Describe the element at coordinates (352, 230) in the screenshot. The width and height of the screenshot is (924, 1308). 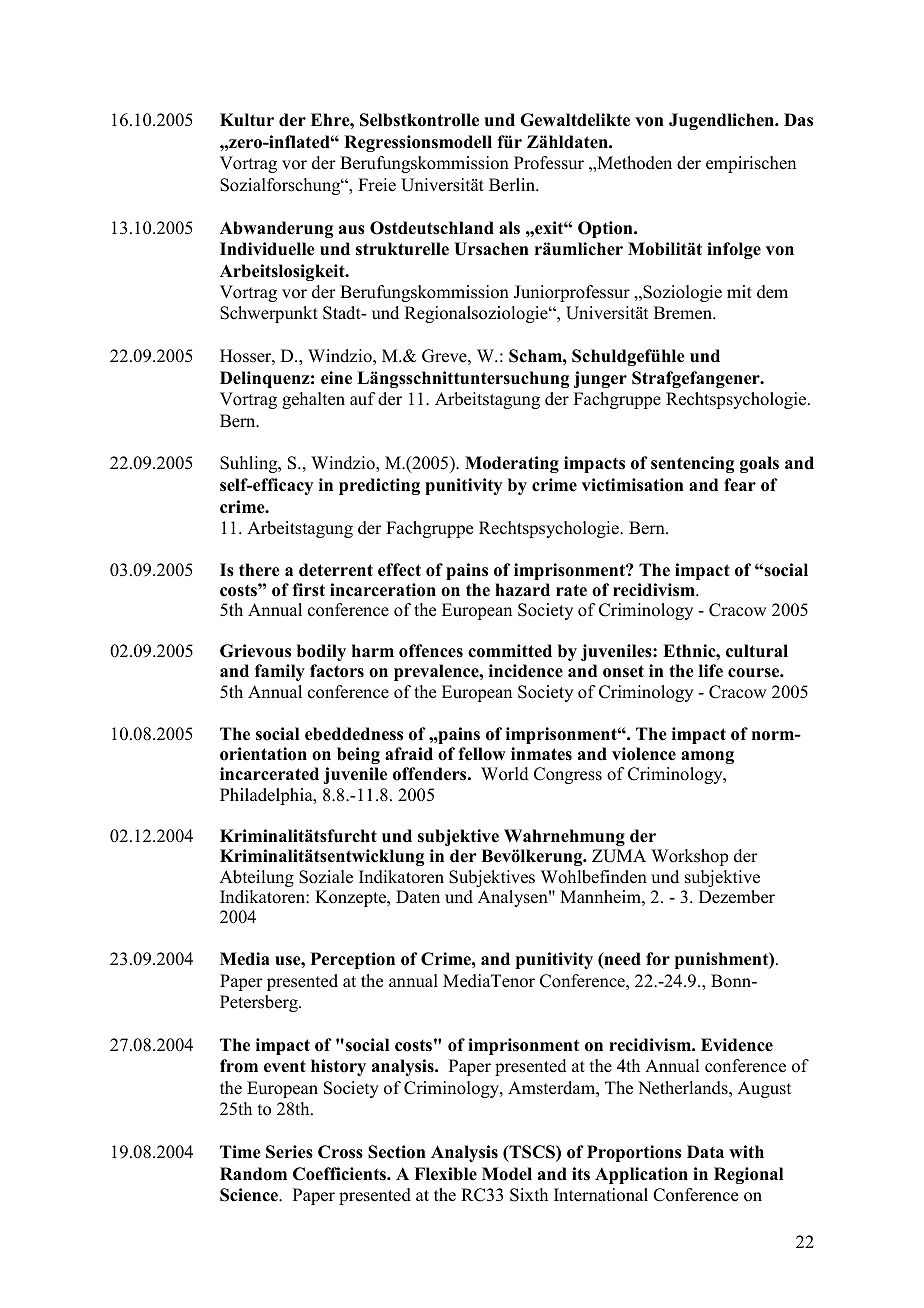
I see `aus` at that location.
